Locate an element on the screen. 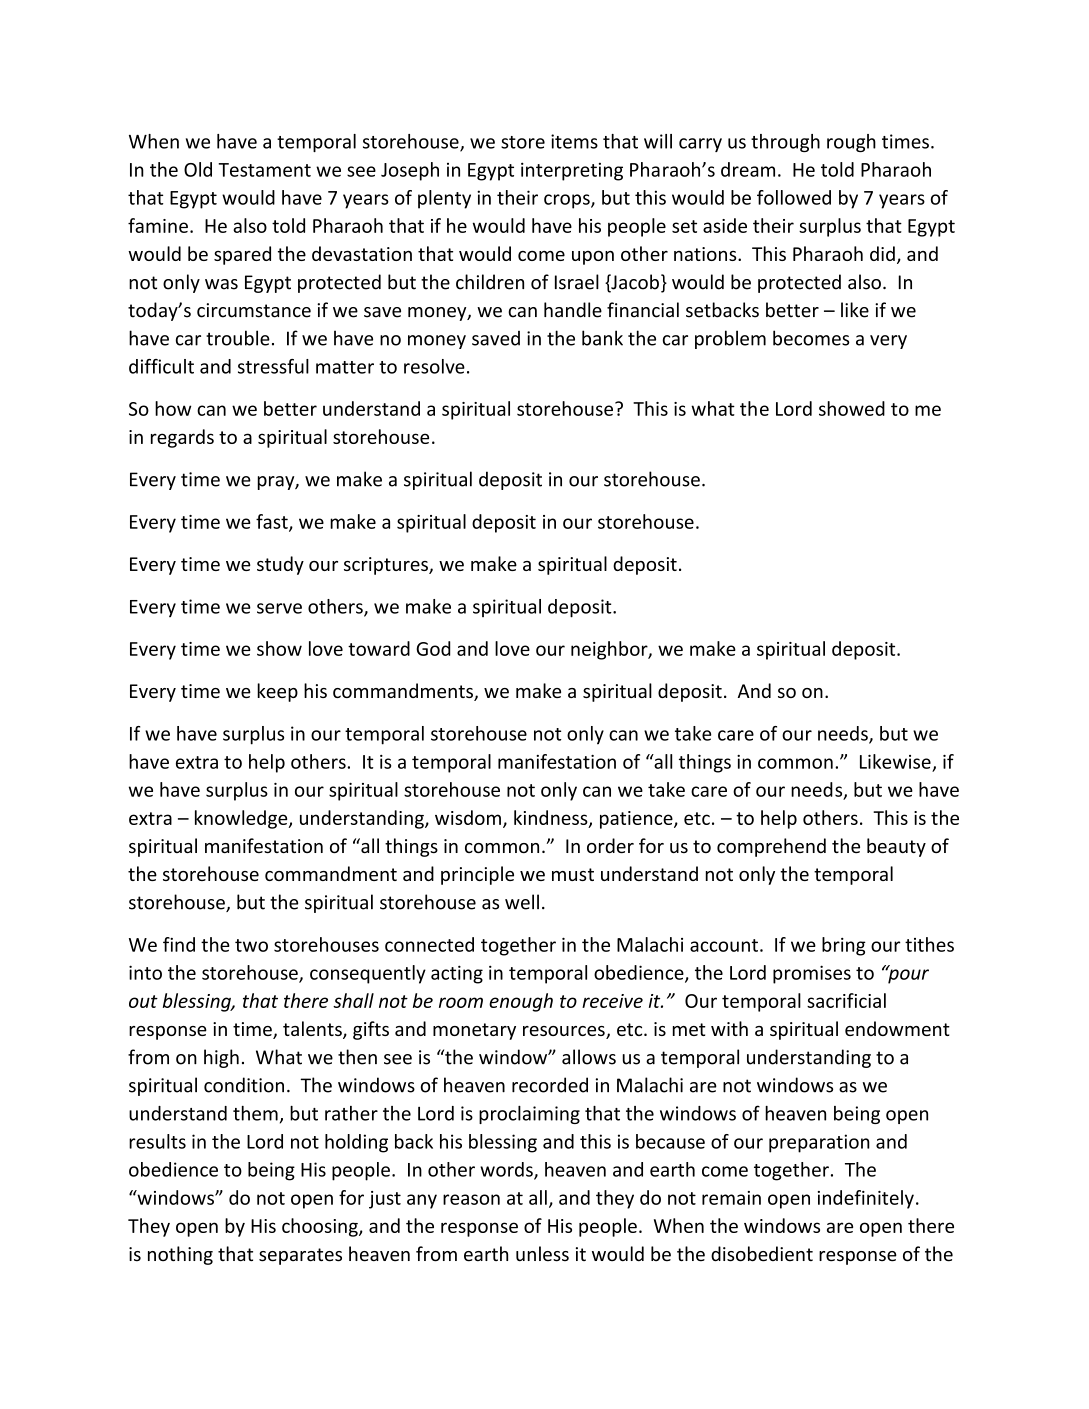 This screenshot has width=1089, height=1409. followed is located at coordinates (794, 197).
